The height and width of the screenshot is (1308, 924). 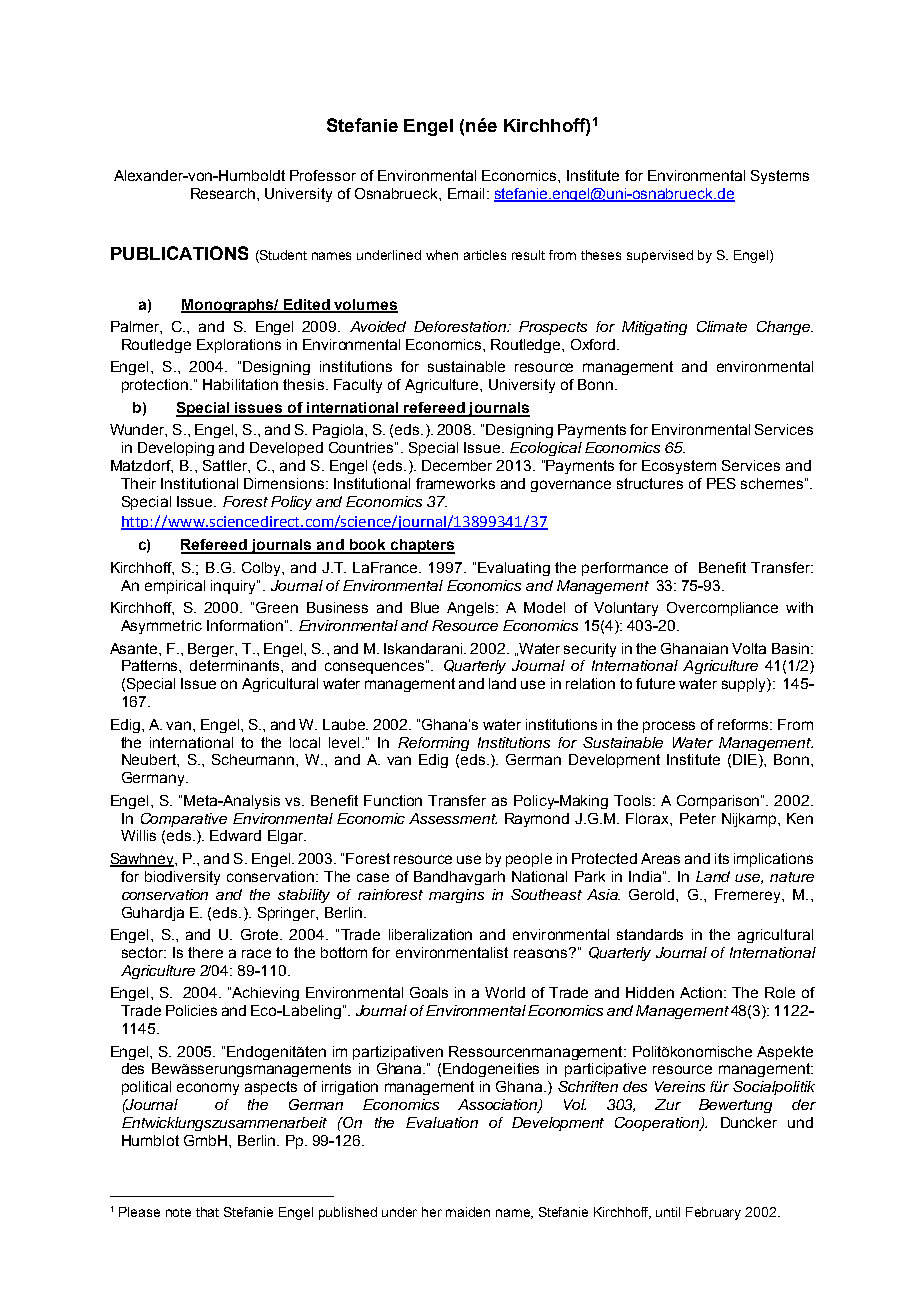 I want to click on that, so click(x=207, y=1212).
